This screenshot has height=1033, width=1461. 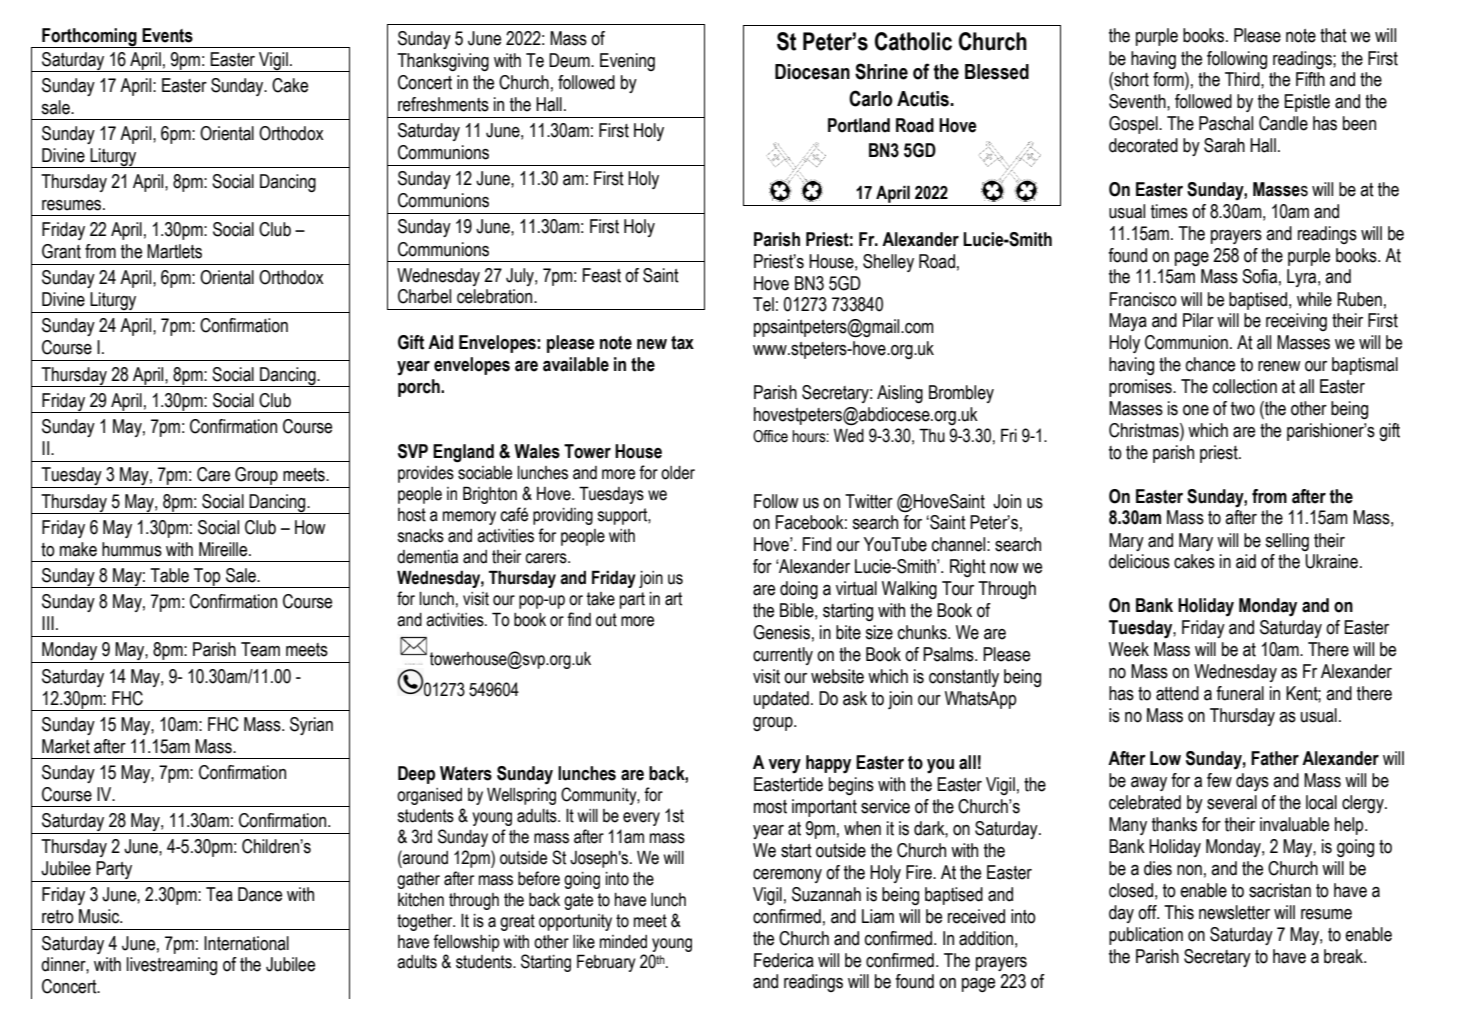 I want to click on Events, so click(x=167, y=35).
